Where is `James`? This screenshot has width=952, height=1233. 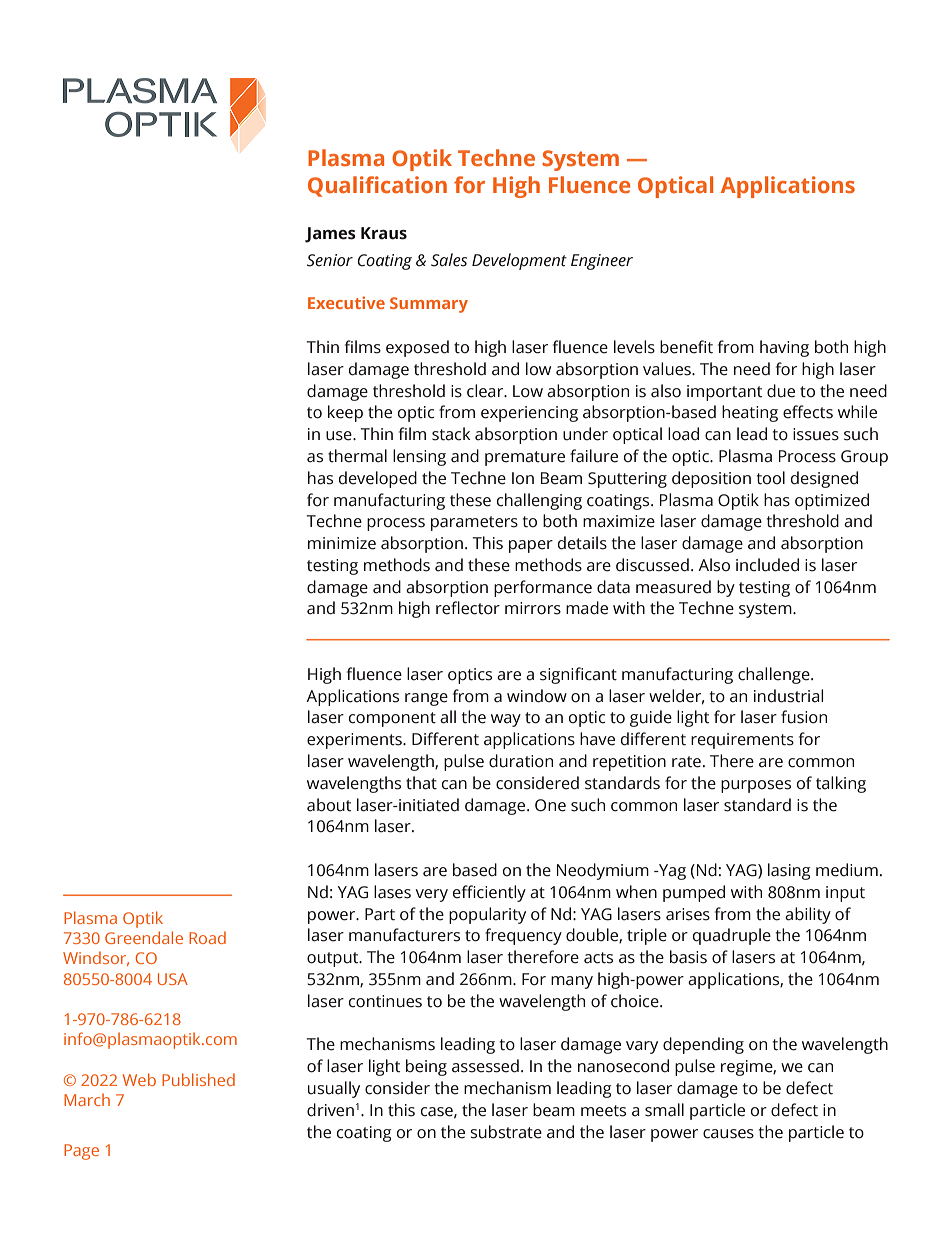
James is located at coordinates (330, 235).
